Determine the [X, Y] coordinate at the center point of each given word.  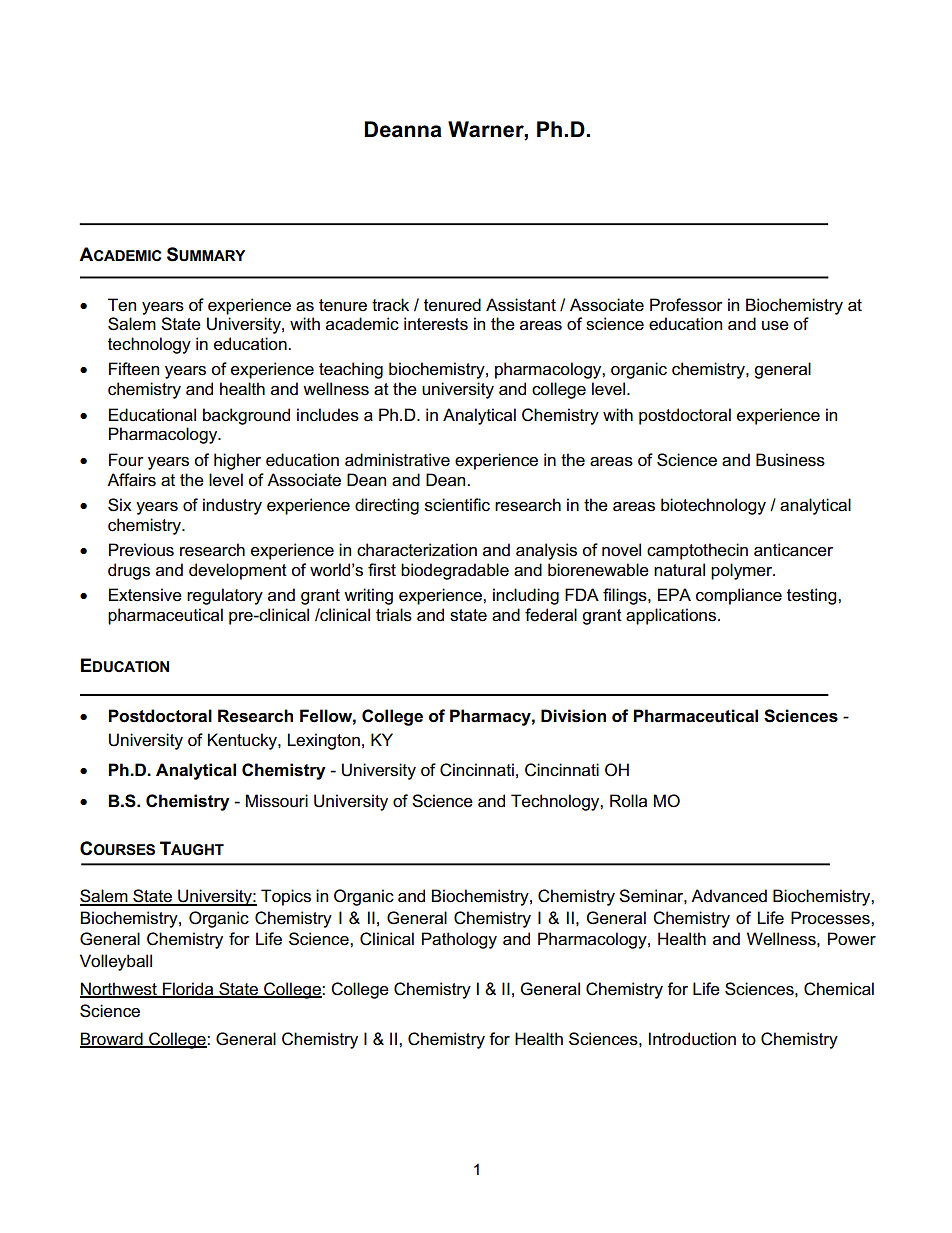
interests [436, 324]
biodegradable [455, 571]
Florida [188, 990]
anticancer [793, 550]
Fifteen [134, 369]
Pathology [459, 940]
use [775, 326]
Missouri [277, 801]
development [238, 571]
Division [573, 716]
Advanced [729, 896]
